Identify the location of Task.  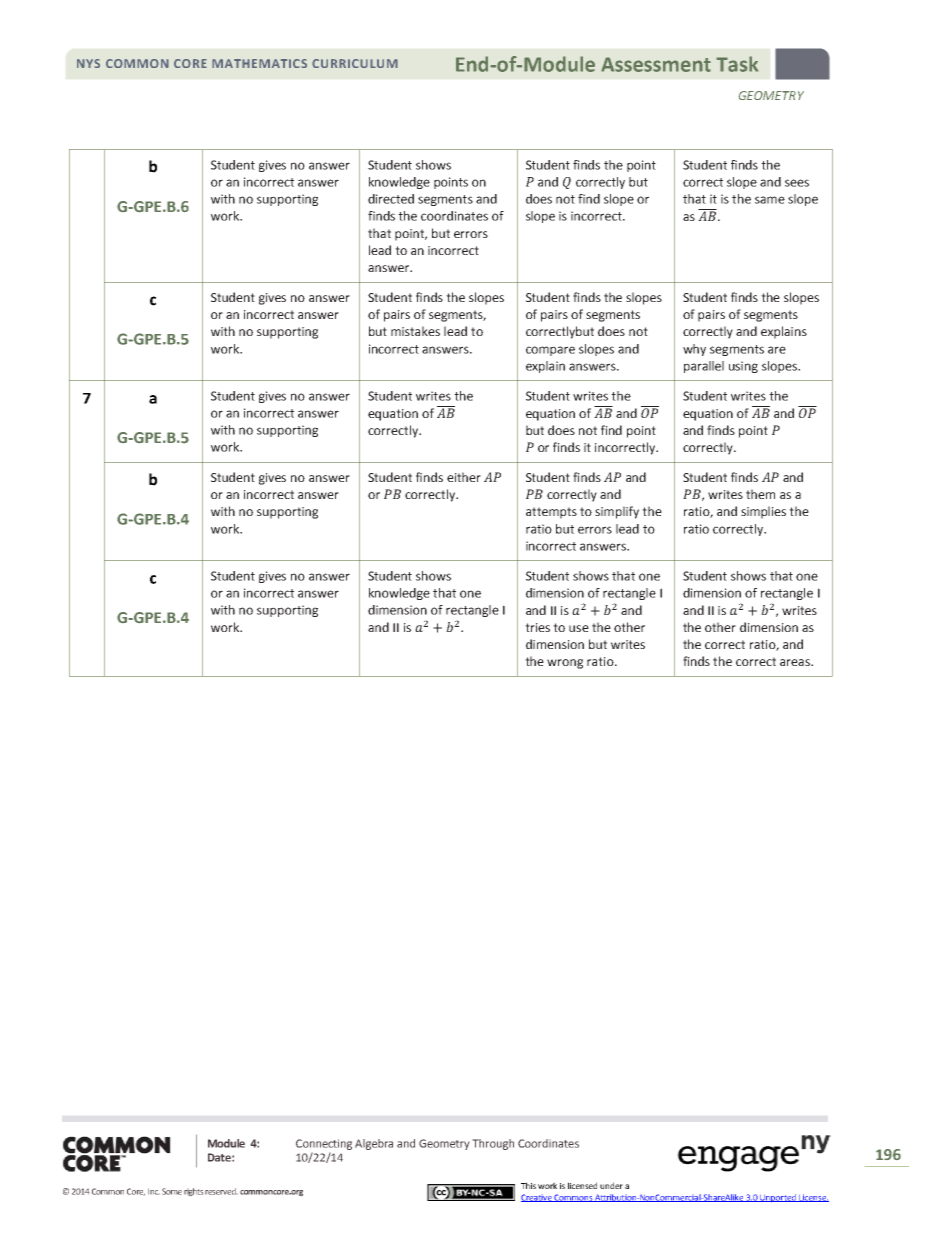
(737, 64).
